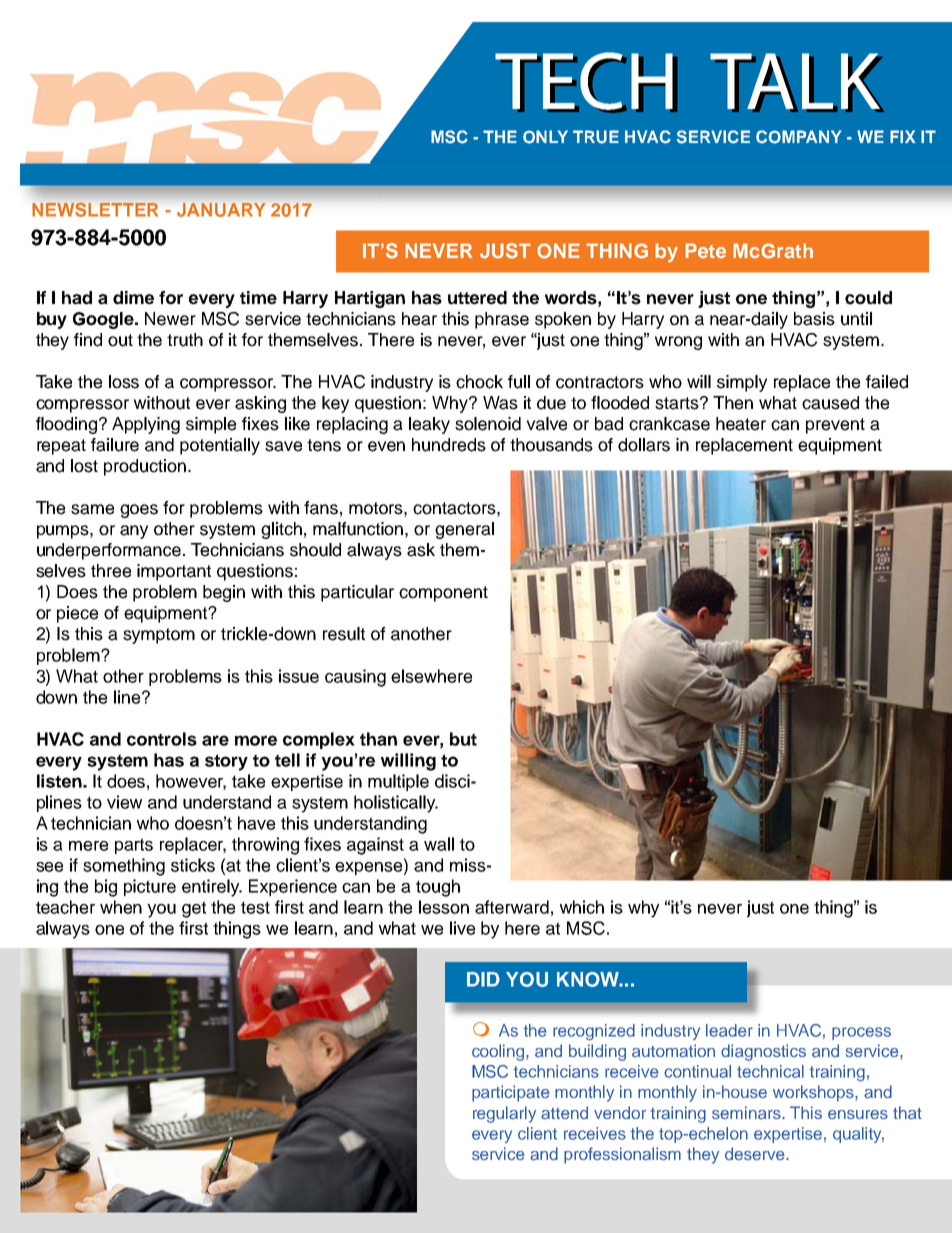 The image size is (952, 1233). Describe the element at coordinates (443, 594) in the image. I see `component` at that location.
